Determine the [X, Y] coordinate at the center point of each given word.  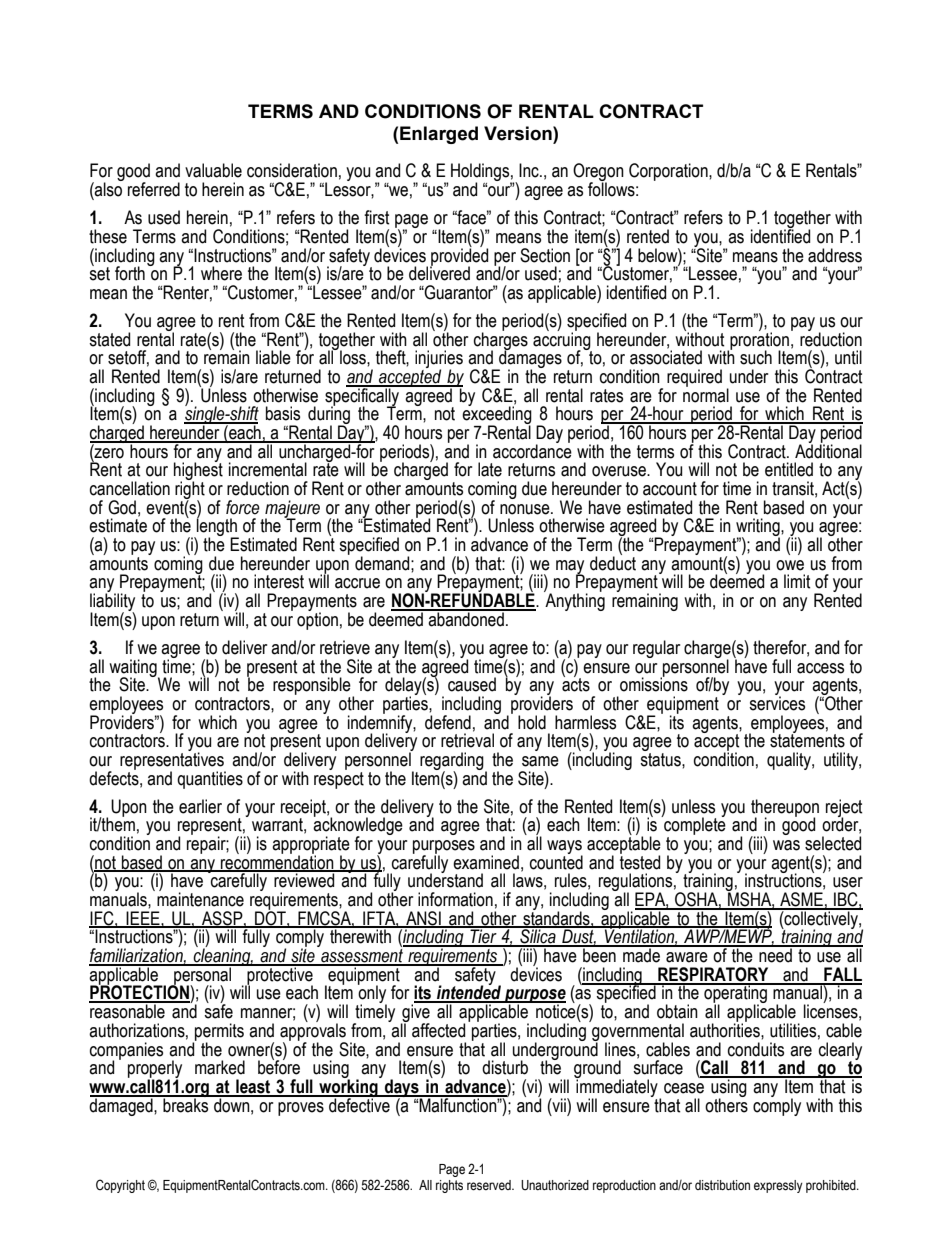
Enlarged [439, 135]
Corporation [669, 172]
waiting [134, 669]
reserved [490, 1185]
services [777, 702]
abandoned [466, 618]
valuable [213, 170]
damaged [122, 1106]
